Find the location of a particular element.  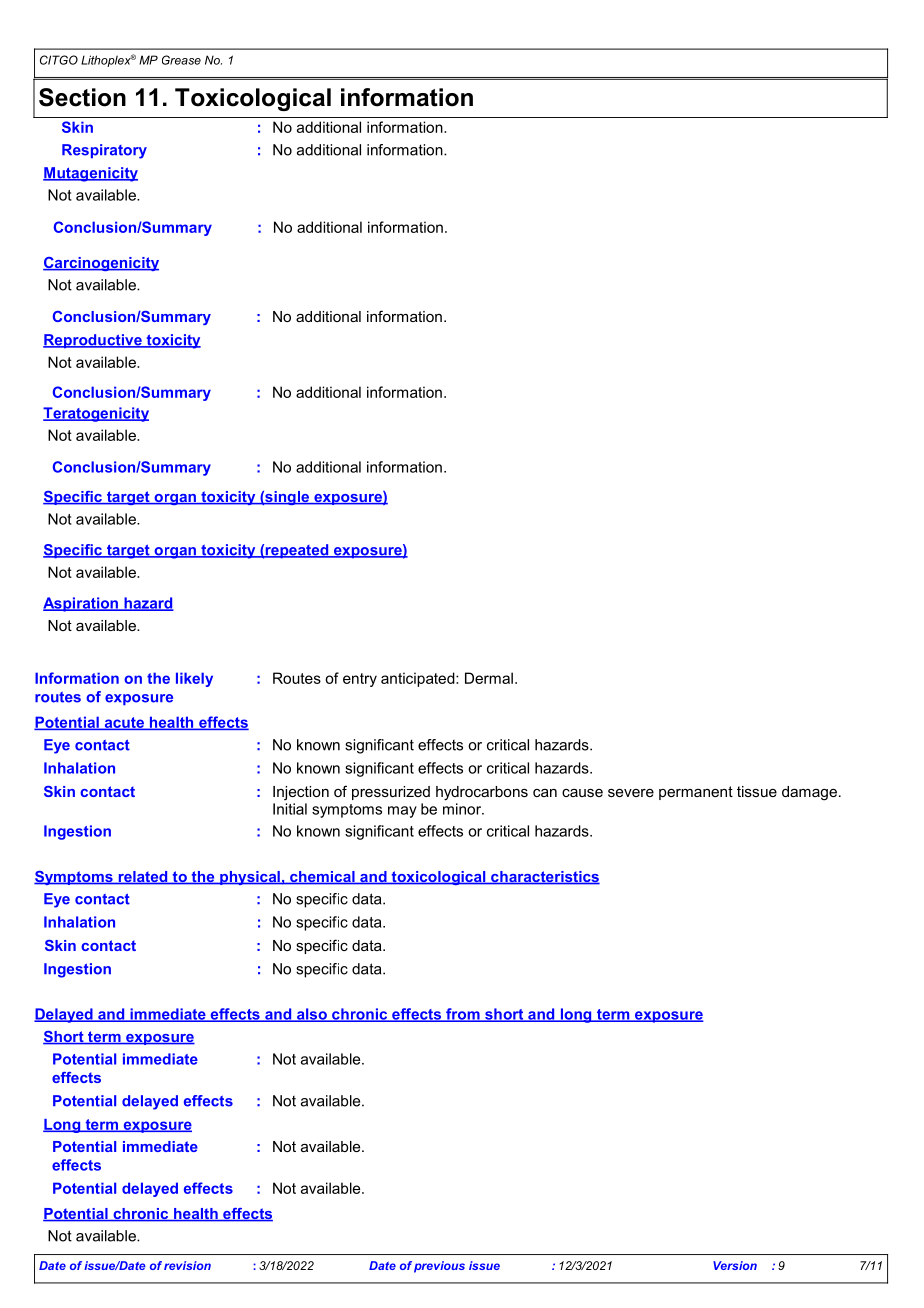

from is located at coordinates (463, 1015).
